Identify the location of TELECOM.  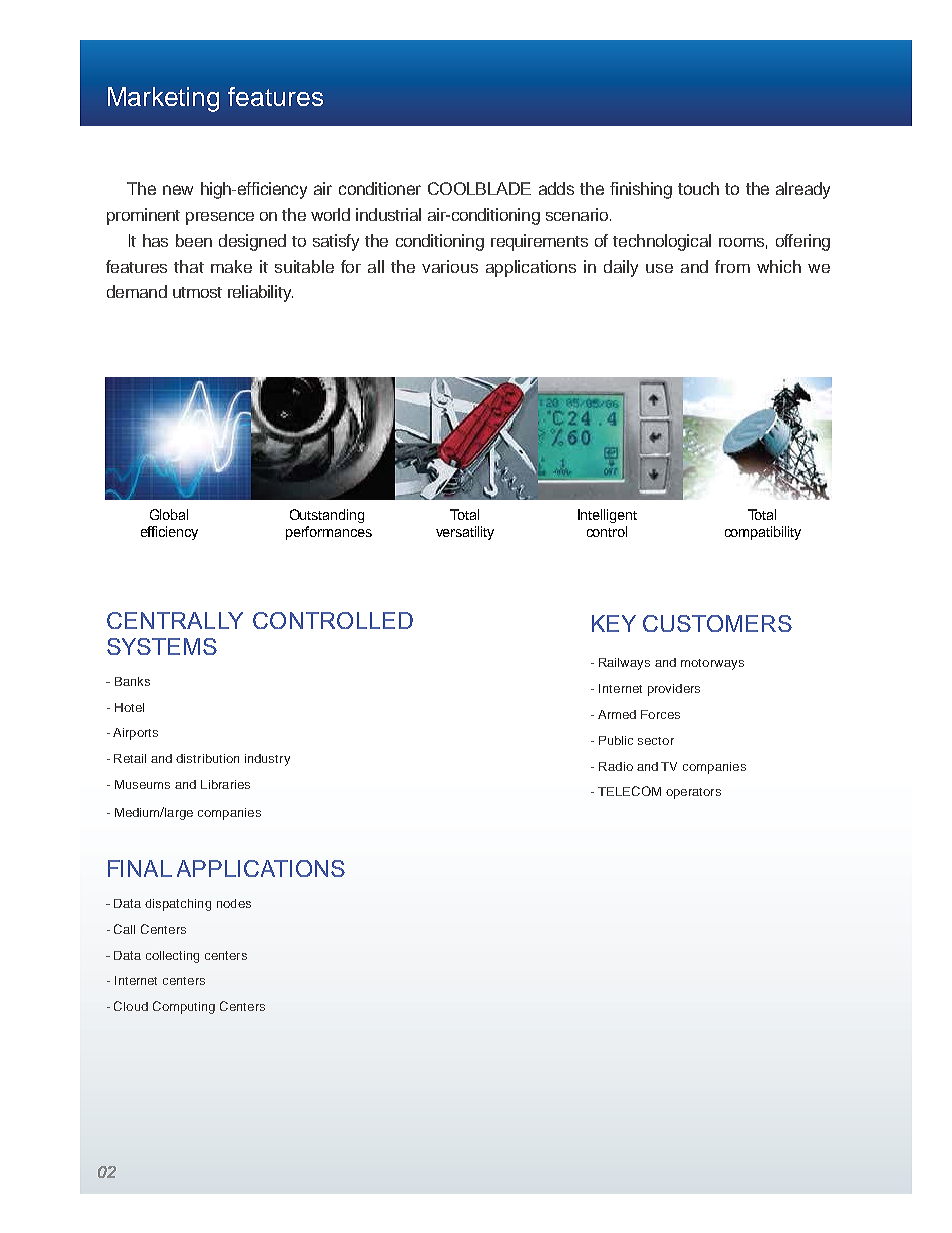
(629, 791).
